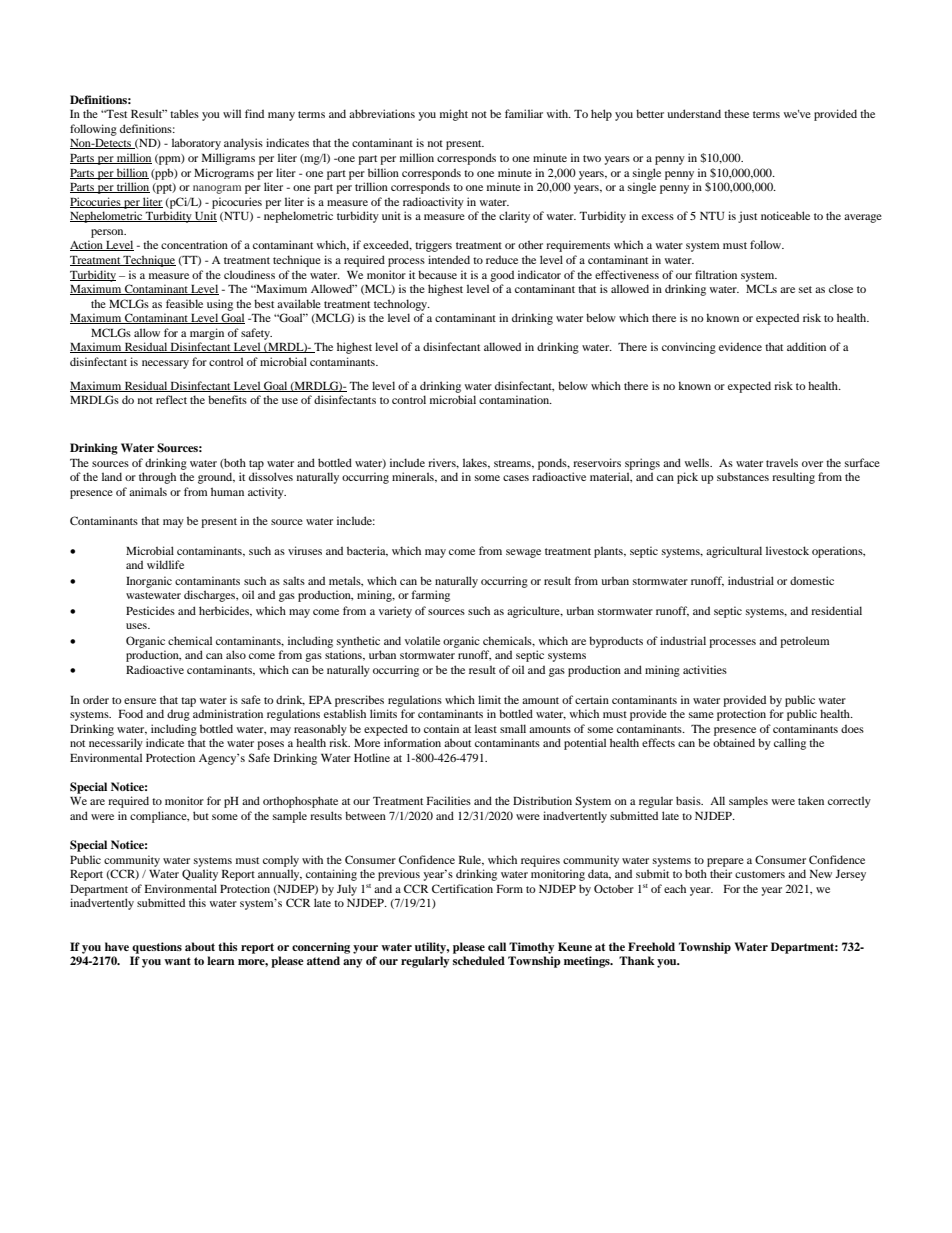 This image has height=1233, width=952. Describe the element at coordinates (196, 144) in the image. I see `laboratory` at that location.
